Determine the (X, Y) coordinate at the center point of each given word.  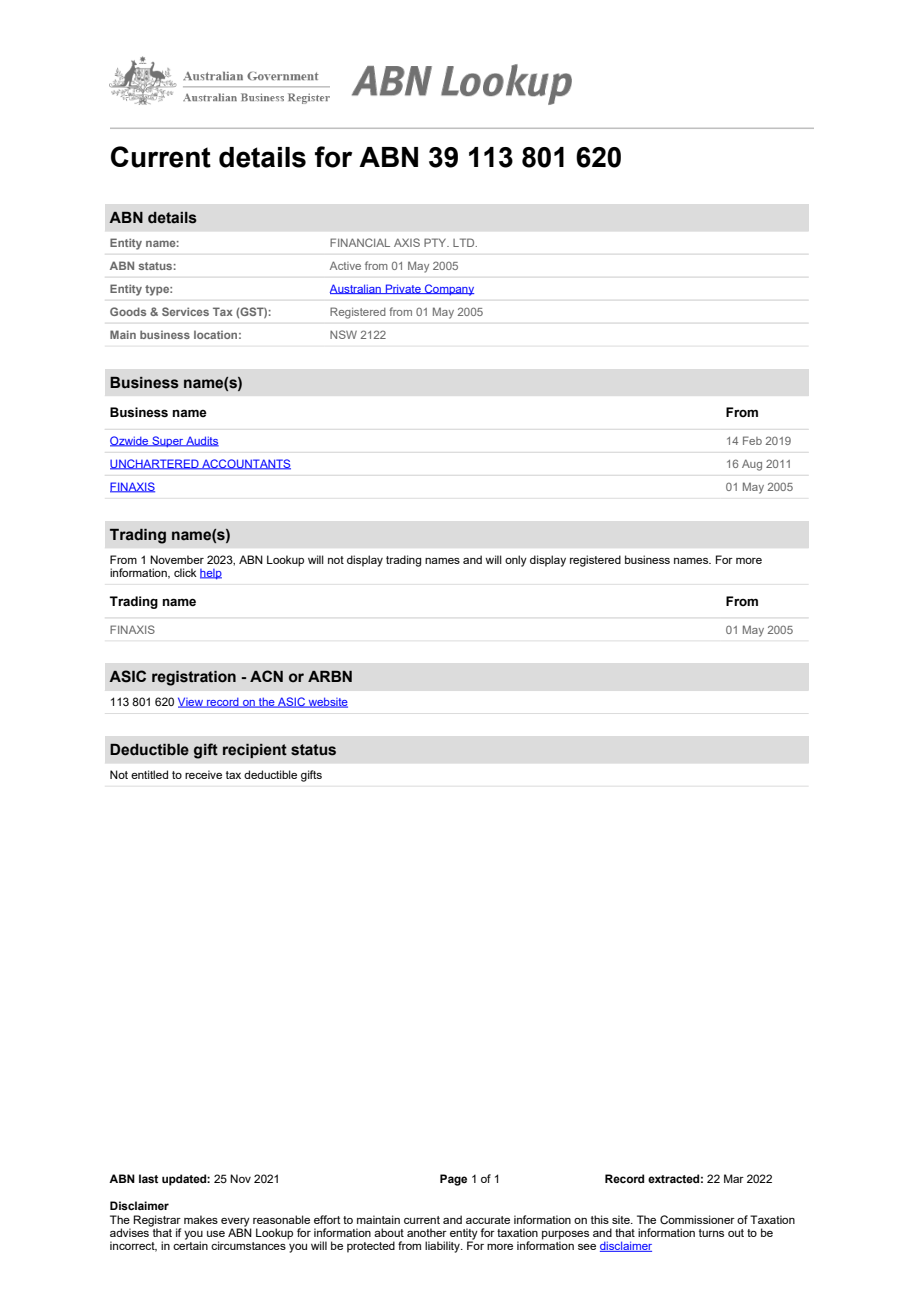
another (427, 1232)
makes (201, 1219)
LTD (465, 242)
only (516, 561)
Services (185, 311)
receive (203, 774)
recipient (255, 751)
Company (448, 290)
